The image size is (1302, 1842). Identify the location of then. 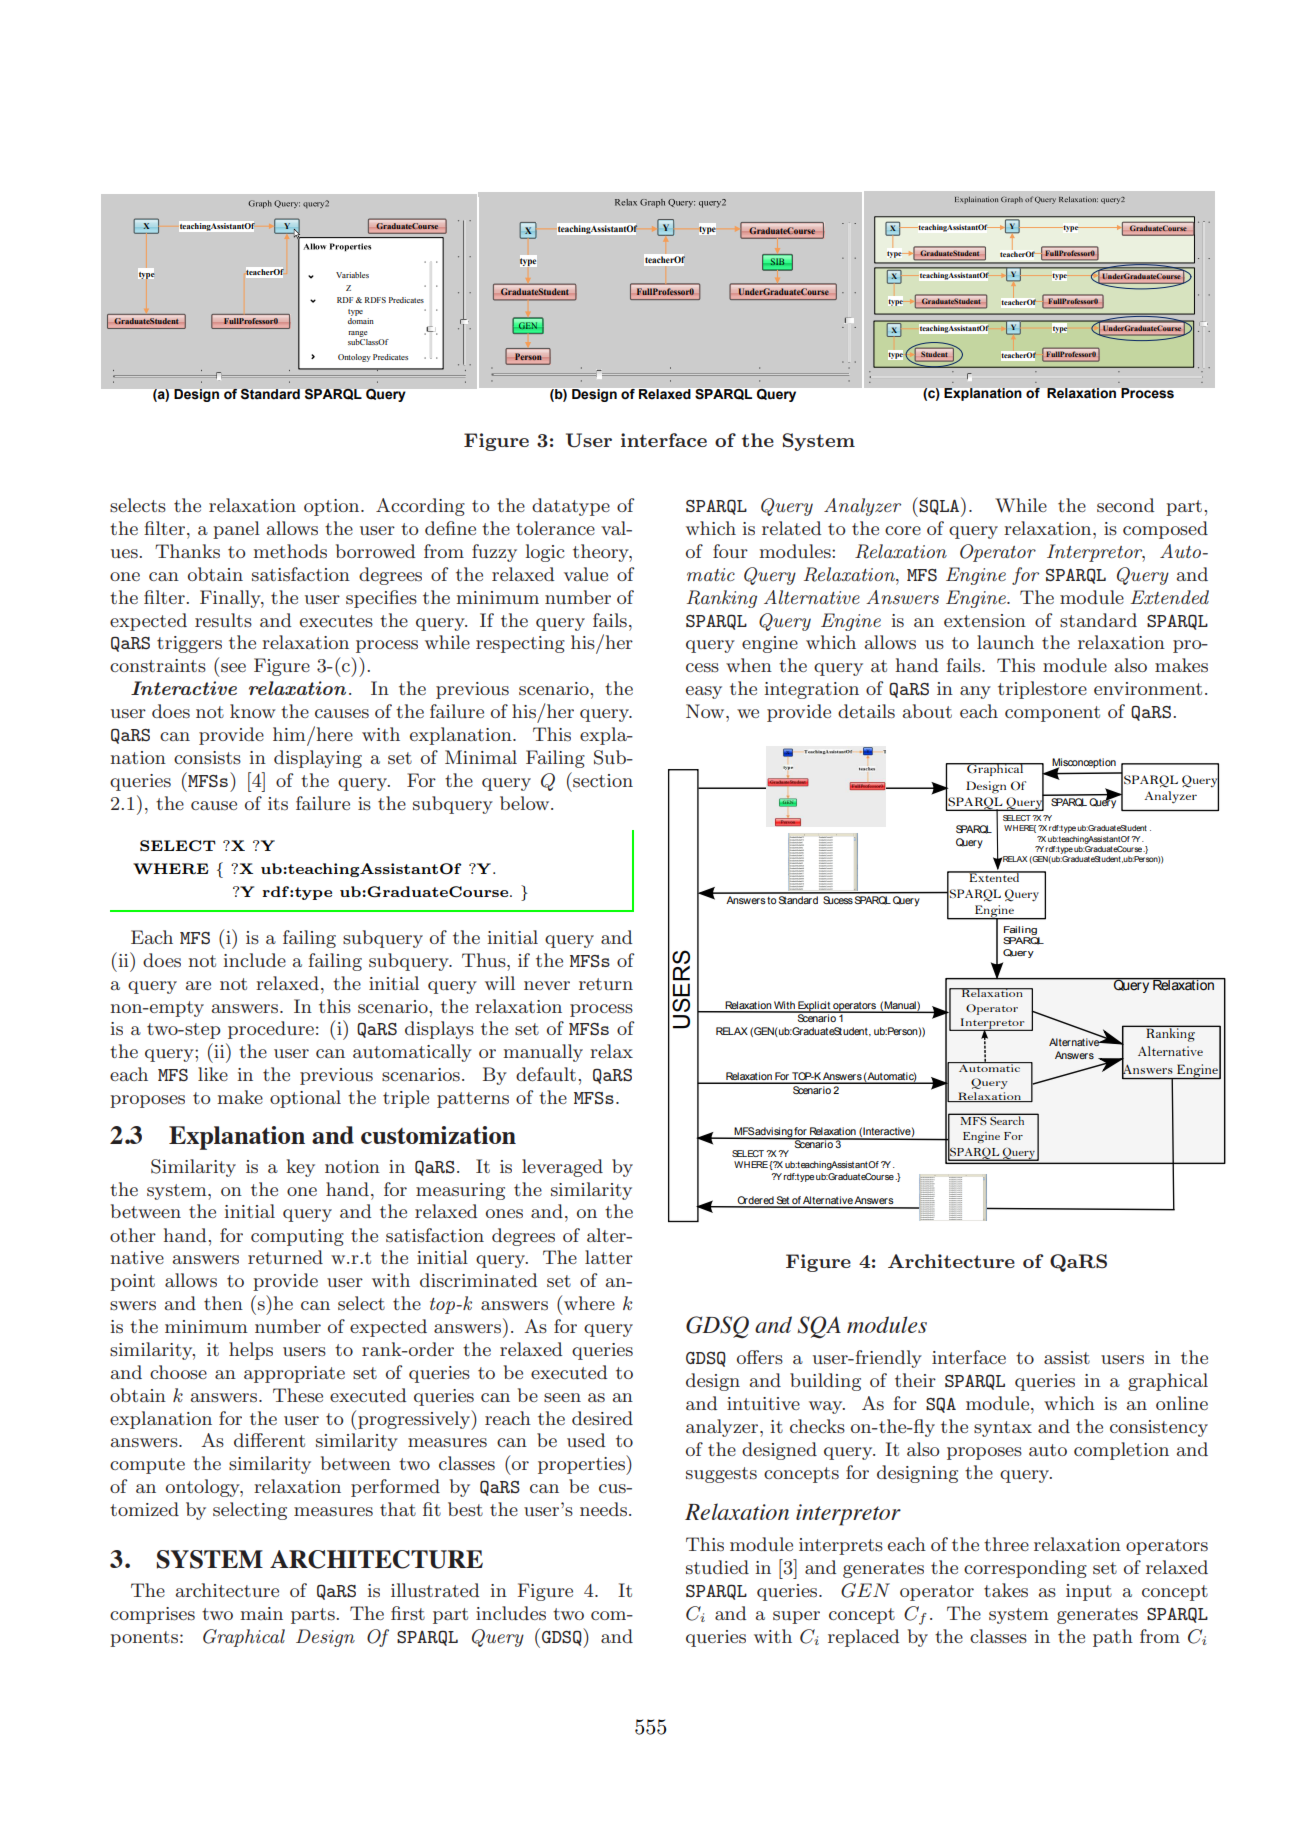
(223, 1303).
